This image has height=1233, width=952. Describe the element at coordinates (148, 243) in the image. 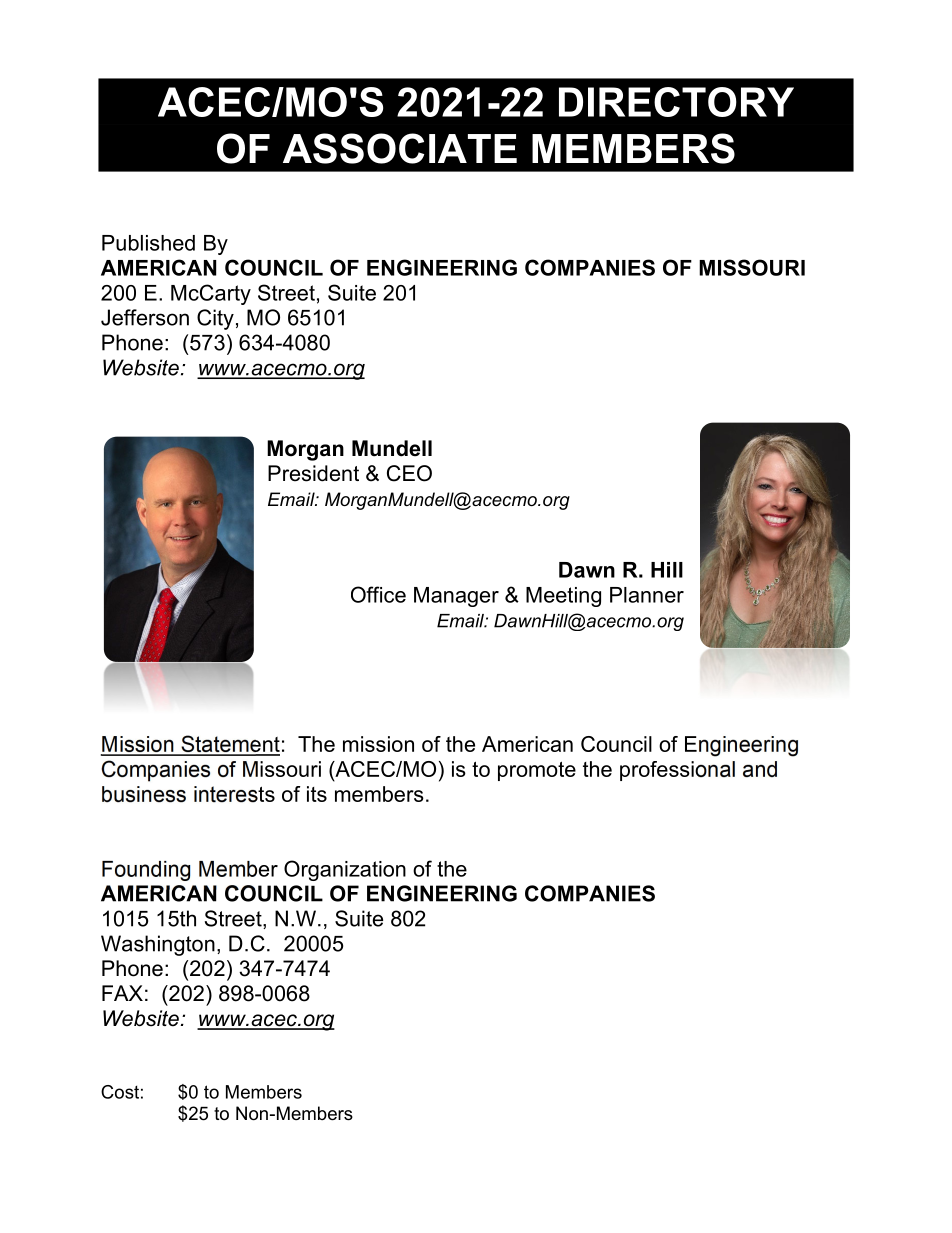

I see `Published` at that location.
